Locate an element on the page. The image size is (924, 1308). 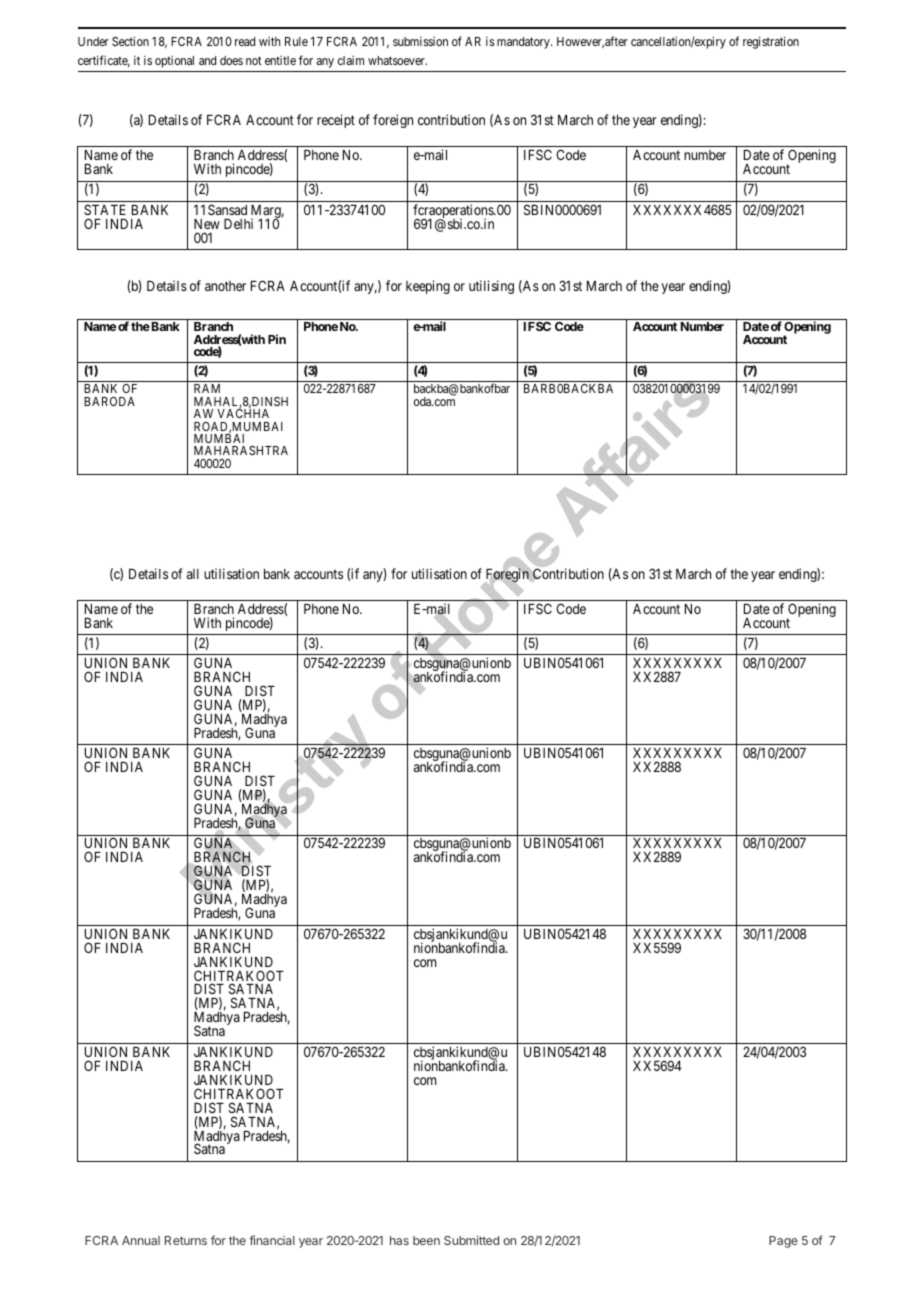
registration is located at coordinates (771, 42).
